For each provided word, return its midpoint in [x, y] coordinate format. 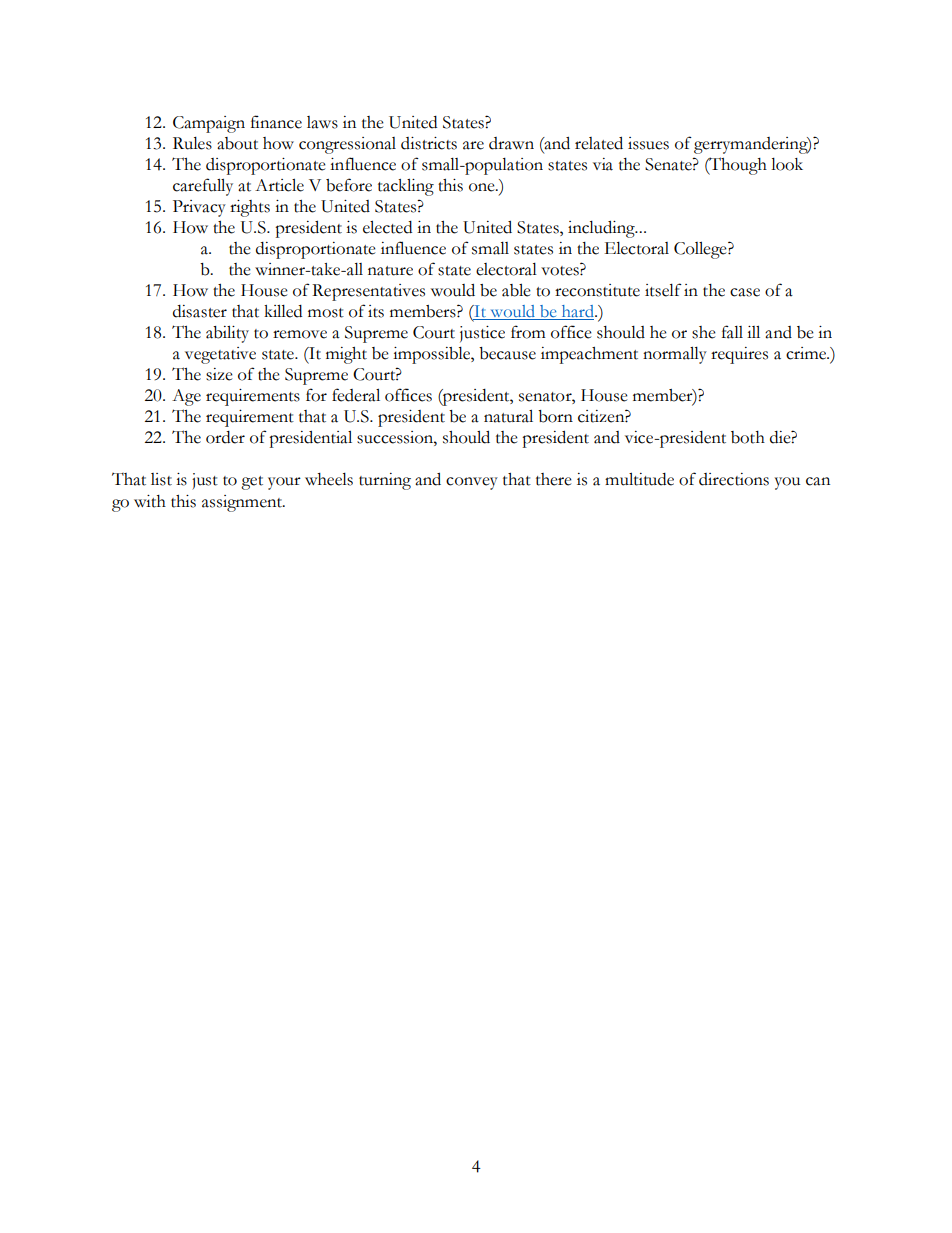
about [237, 143]
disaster [200, 311]
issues [648, 143]
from [528, 332]
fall [732, 332]
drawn [511, 143]
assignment [243, 503]
